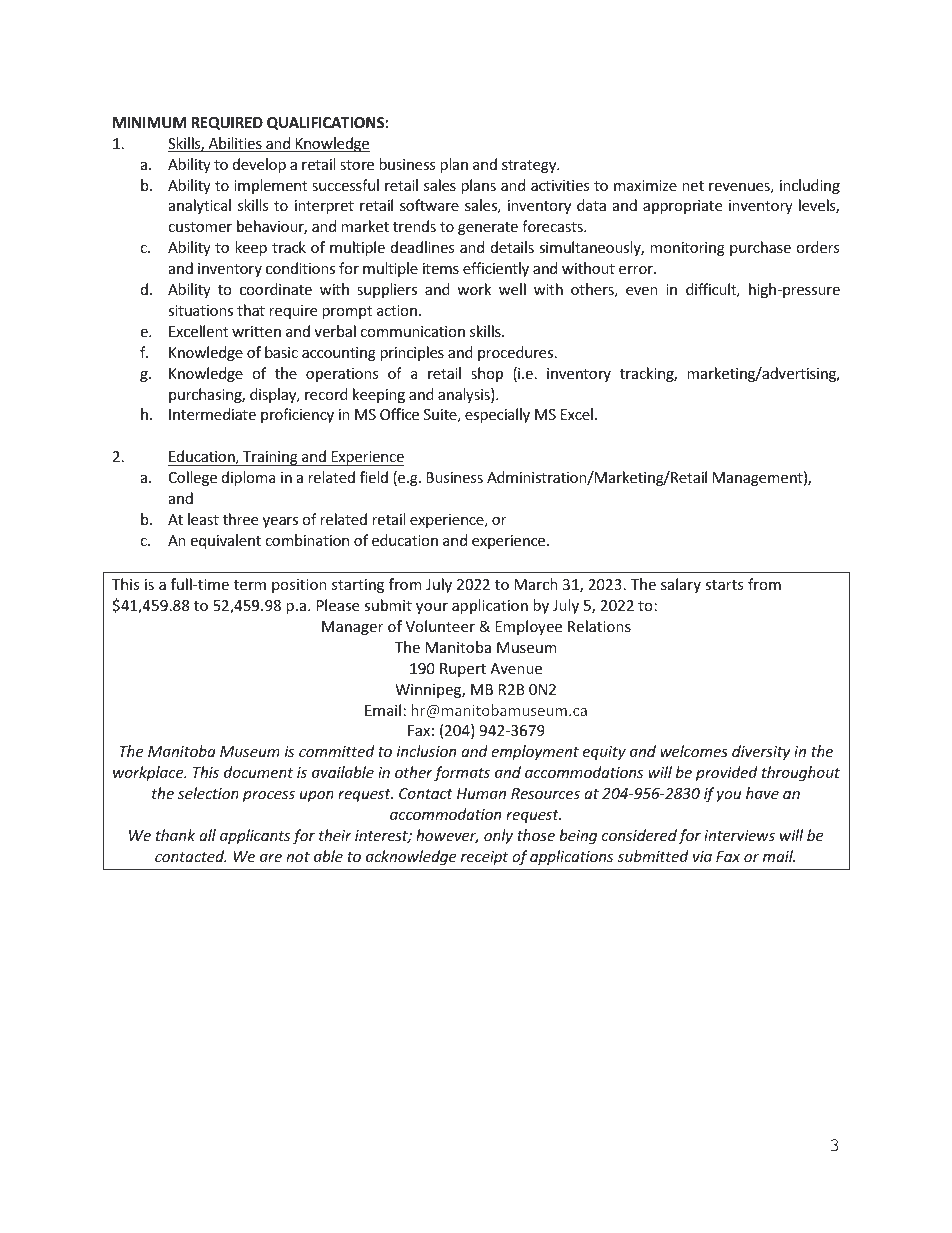 The width and height of the screenshot is (952, 1233). I want to click on only, so click(498, 836).
